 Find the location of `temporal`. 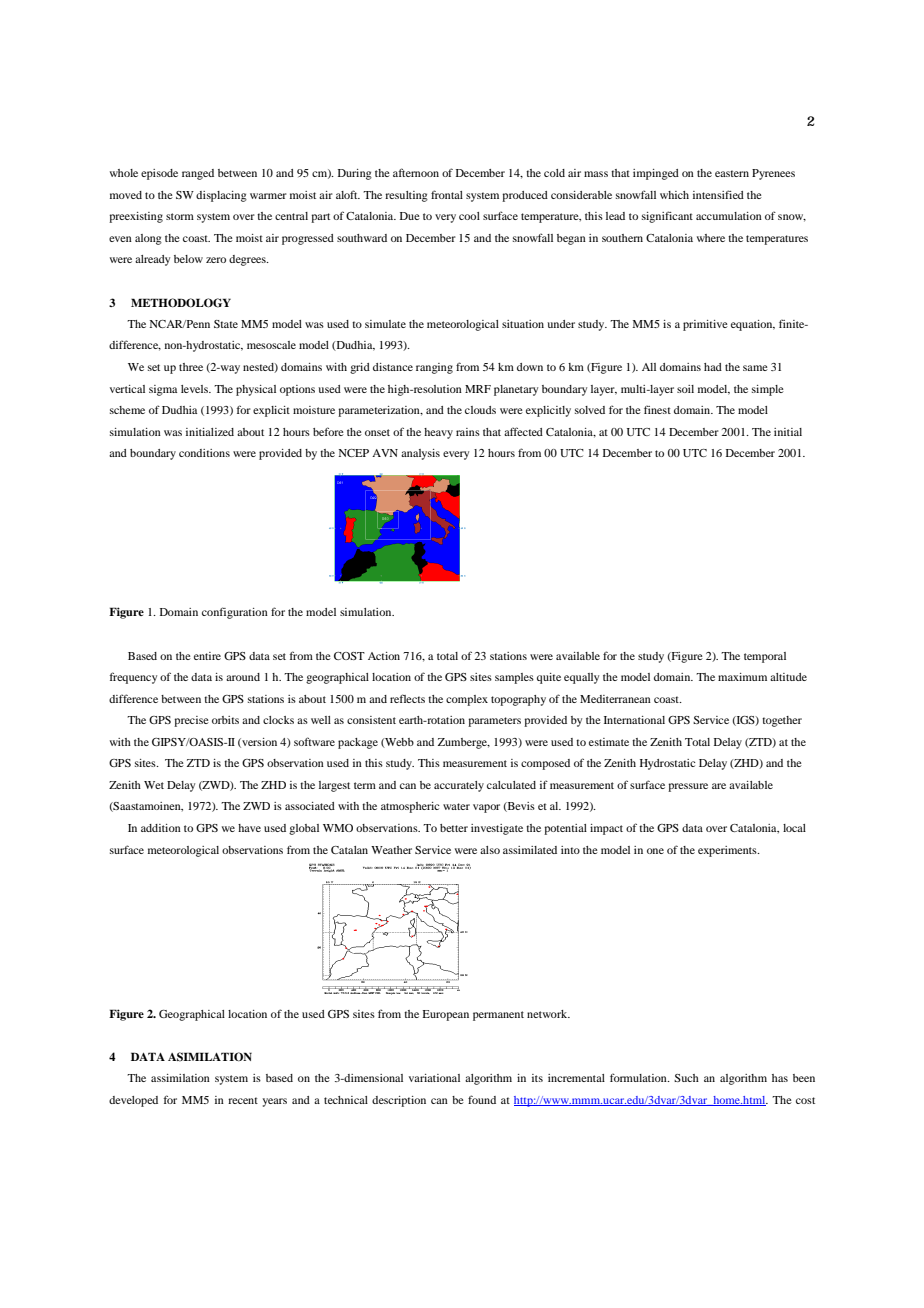

temporal is located at coordinates (765, 657).
